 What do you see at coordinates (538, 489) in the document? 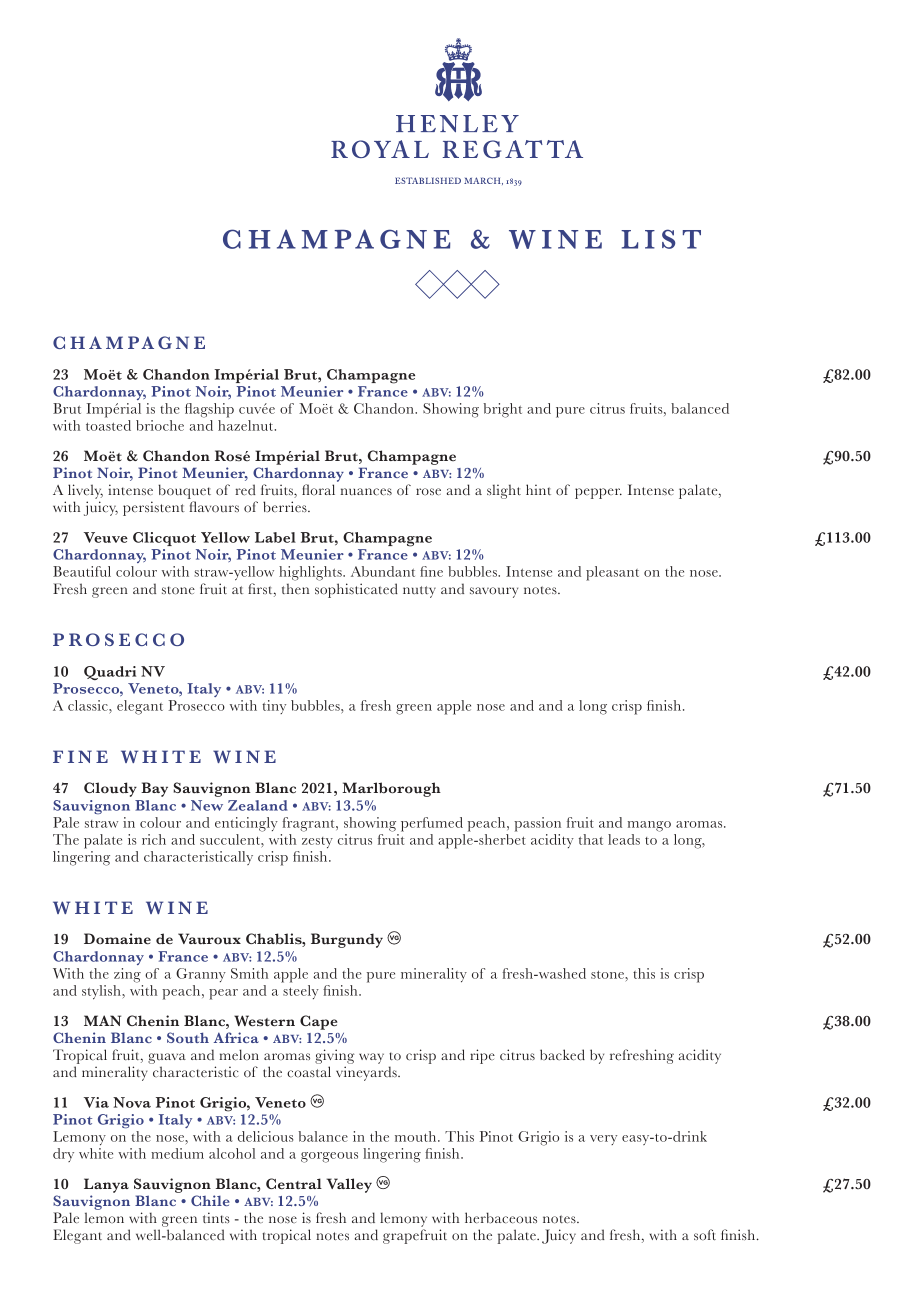
I see `hint` at bounding box center [538, 489].
